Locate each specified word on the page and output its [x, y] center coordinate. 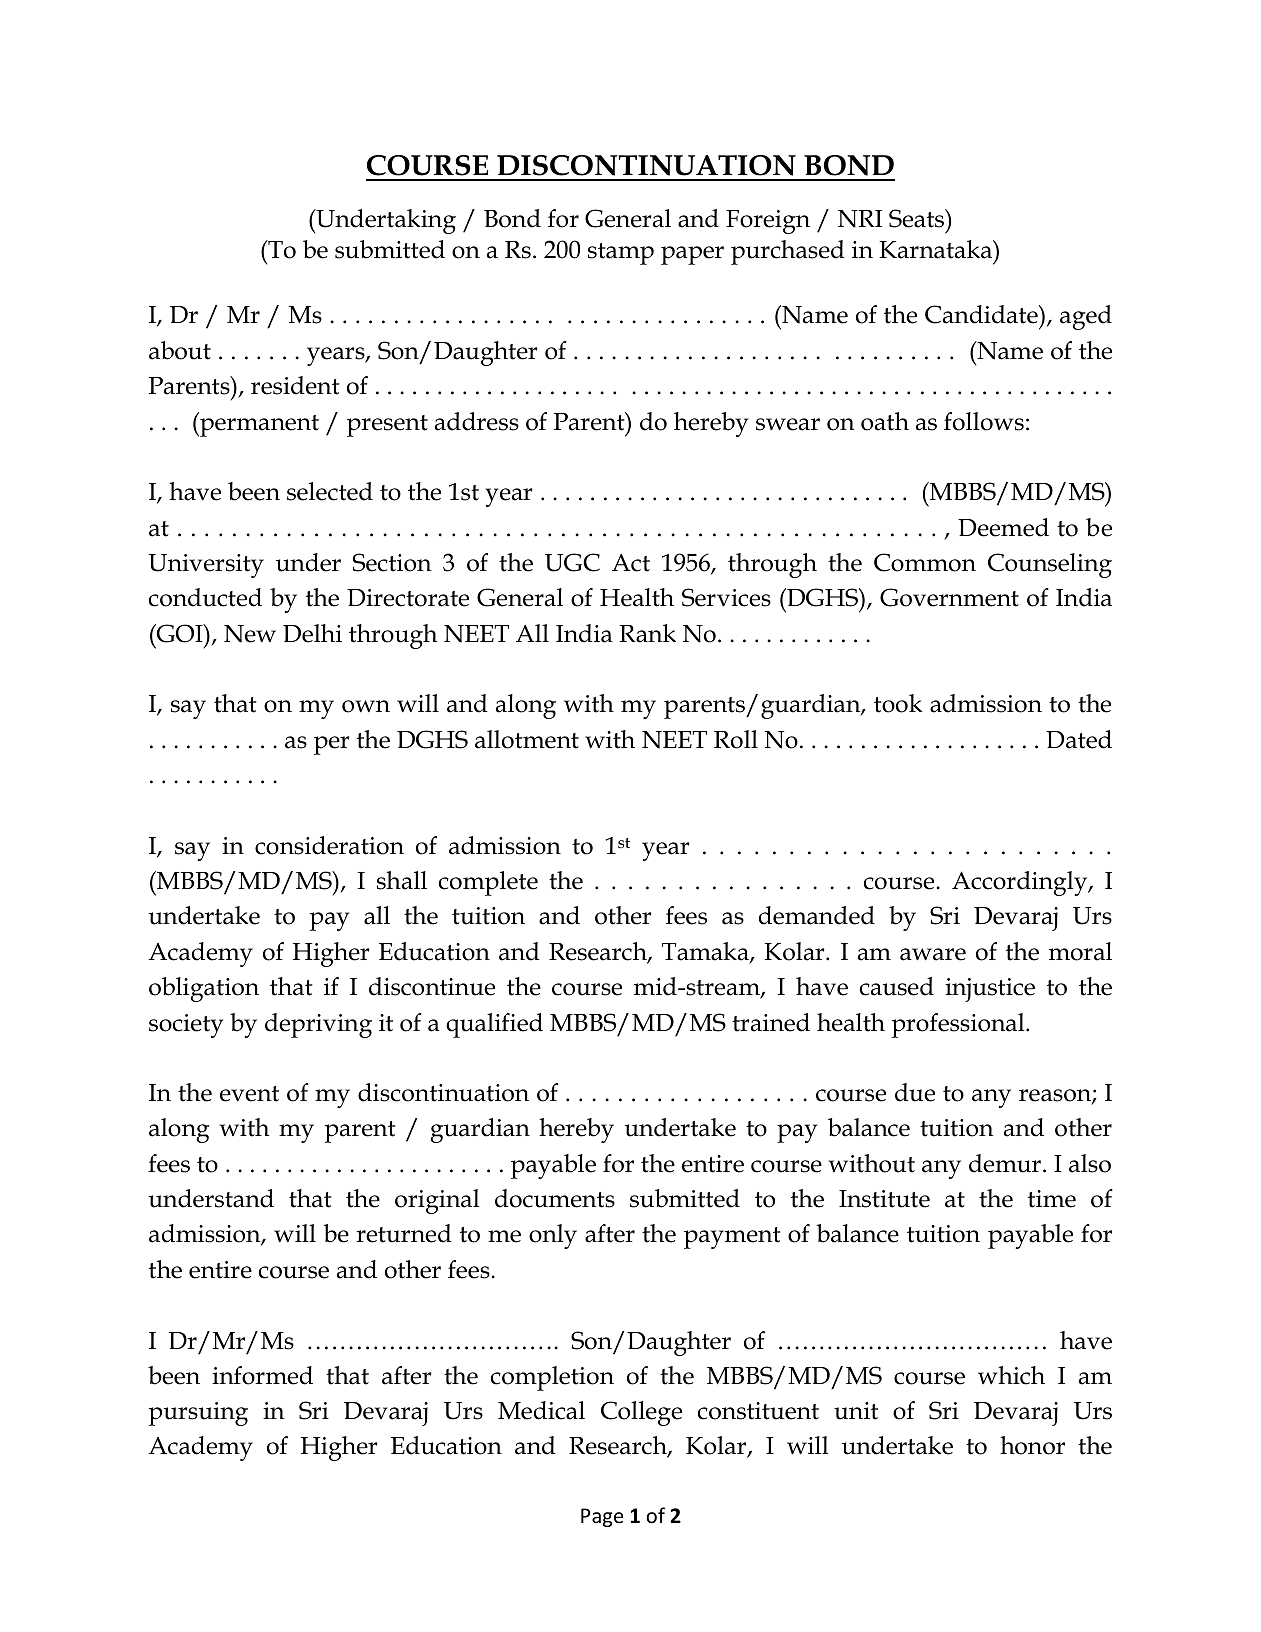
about [180, 350]
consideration [329, 845]
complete [488, 883]
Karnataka [937, 249]
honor [1032, 1445]
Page [602, 1517]
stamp [621, 254]
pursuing [198, 1414]
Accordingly [1021, 883]
